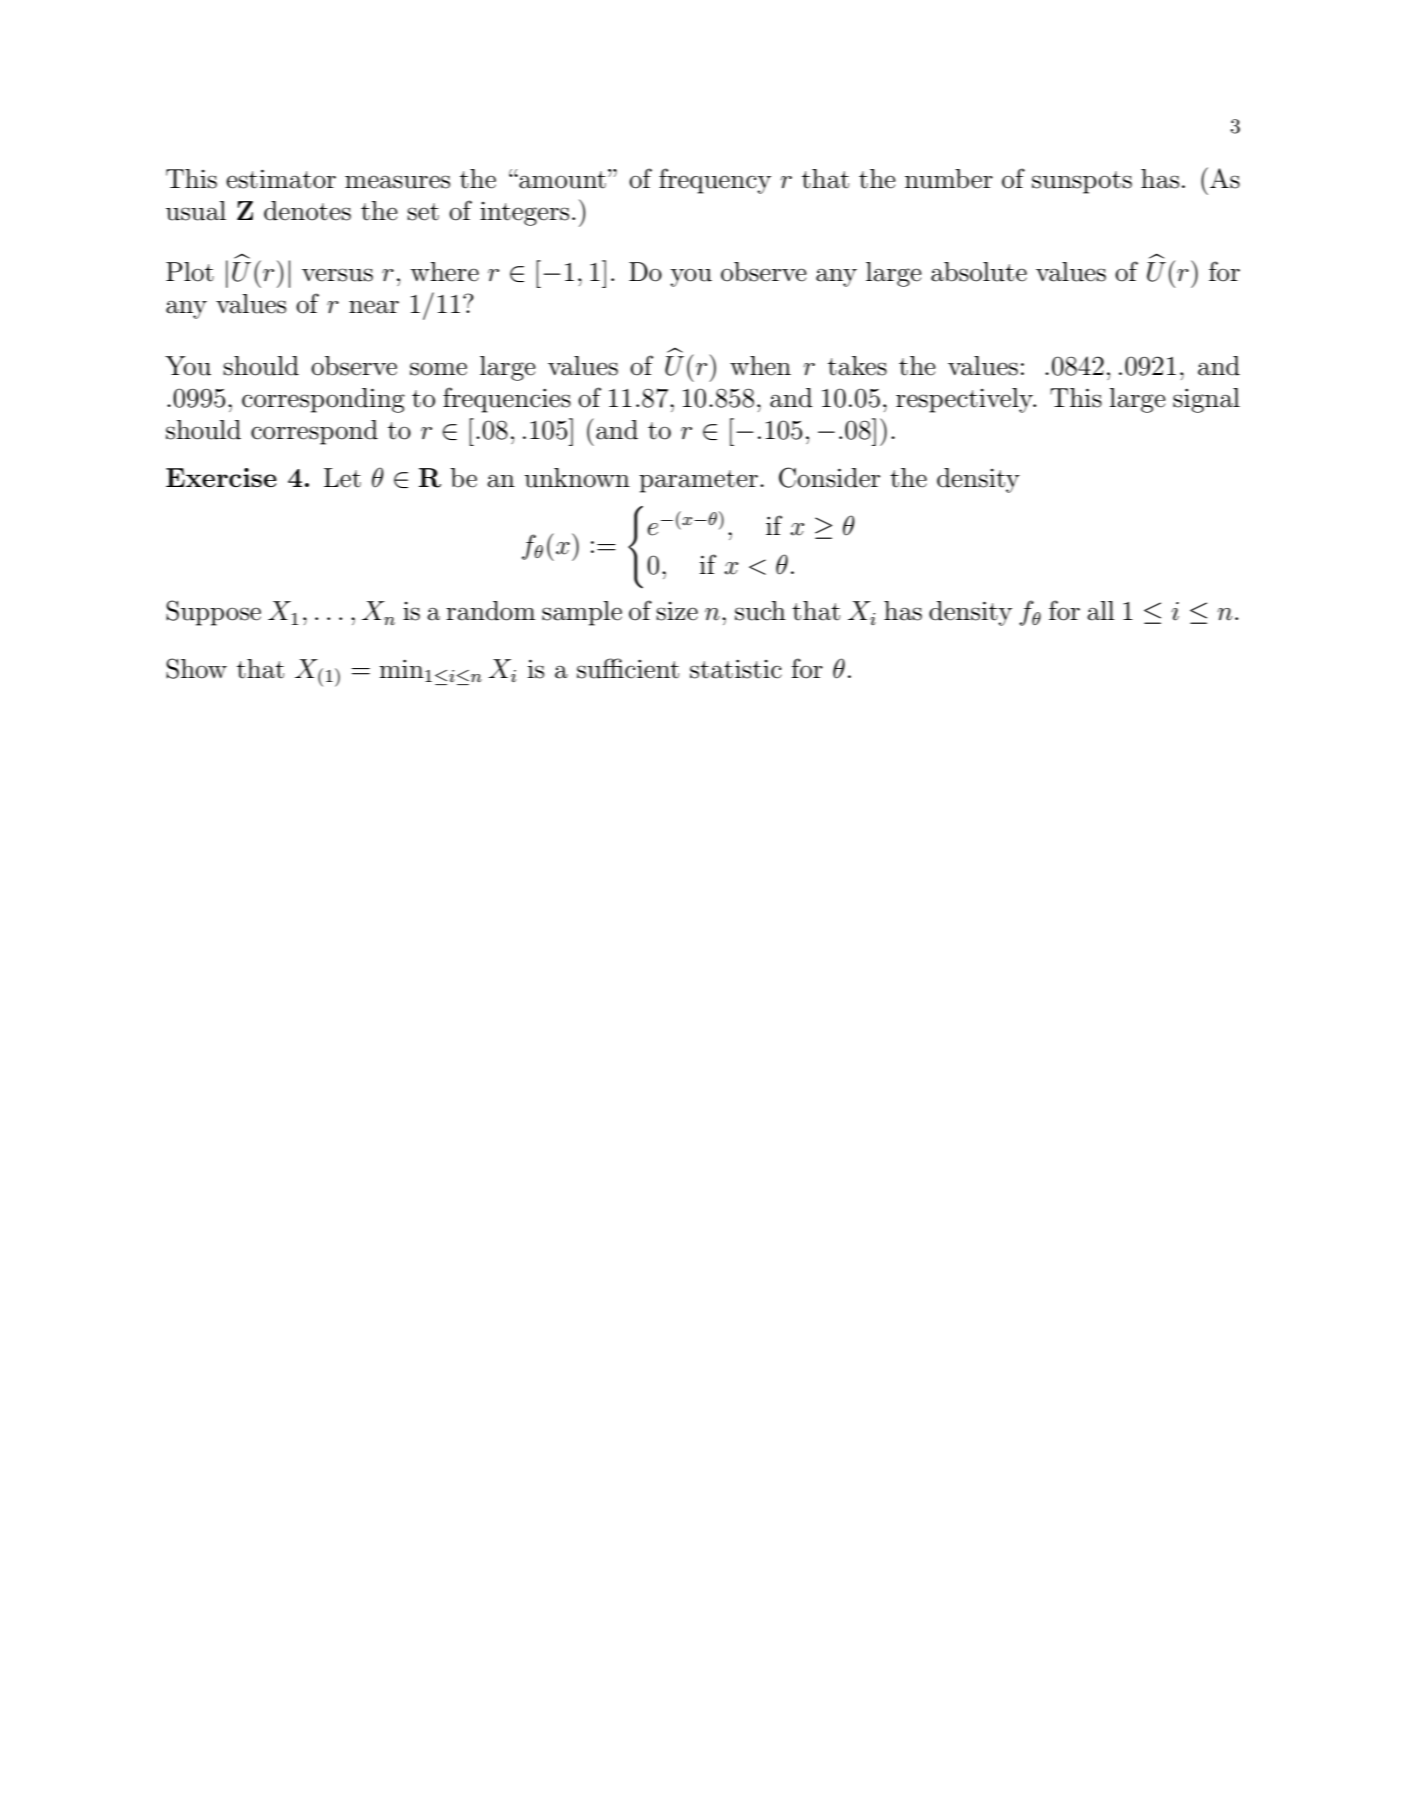 The width and height of the screenshot is (1406, 1819). What do you see at coordinates (342, 478) in the screenshot?
I see `Let` at bounding box center [342, 478].
